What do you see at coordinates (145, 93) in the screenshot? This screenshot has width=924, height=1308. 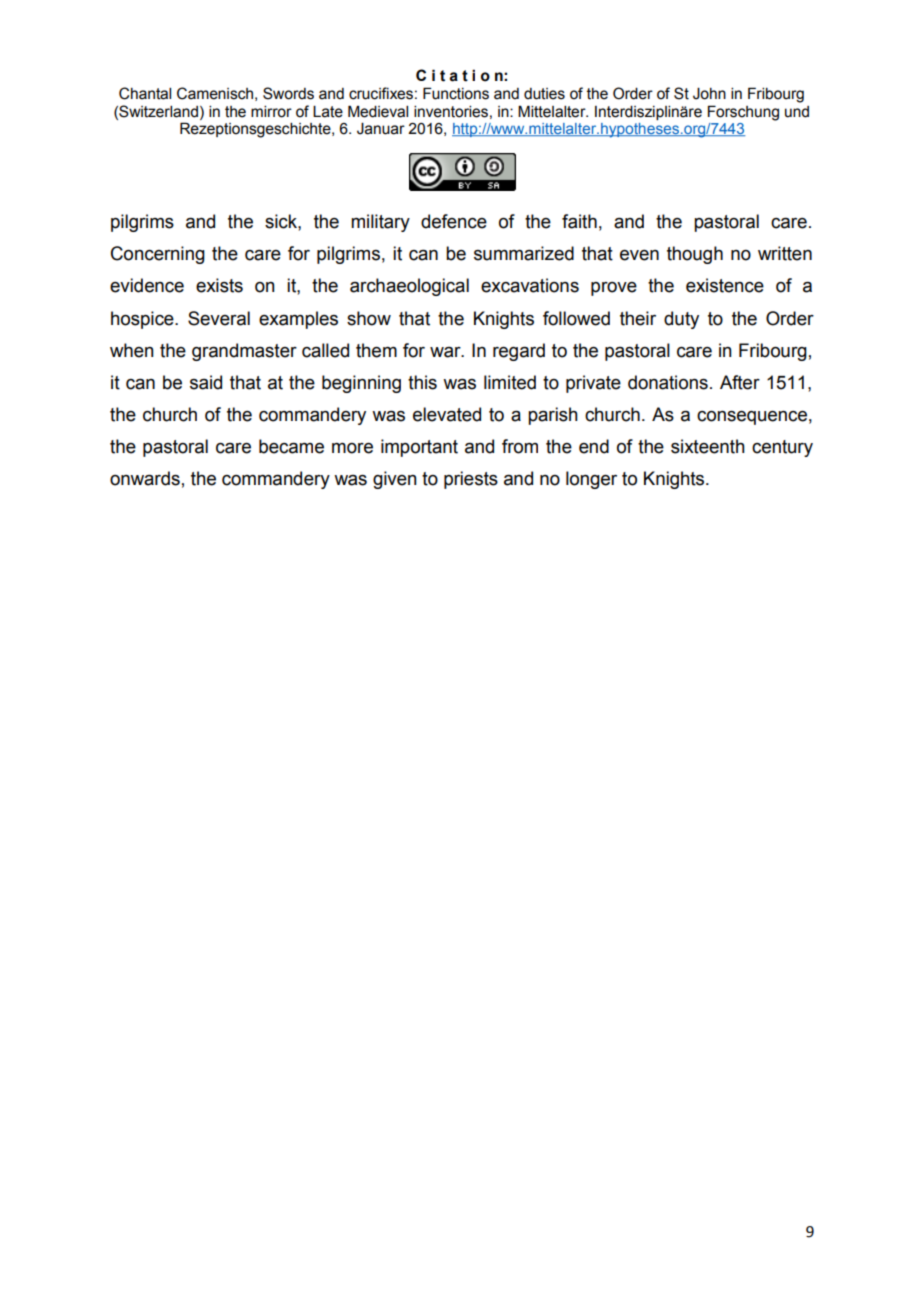 I see `Chantal` at bounding box center [145, 93].
